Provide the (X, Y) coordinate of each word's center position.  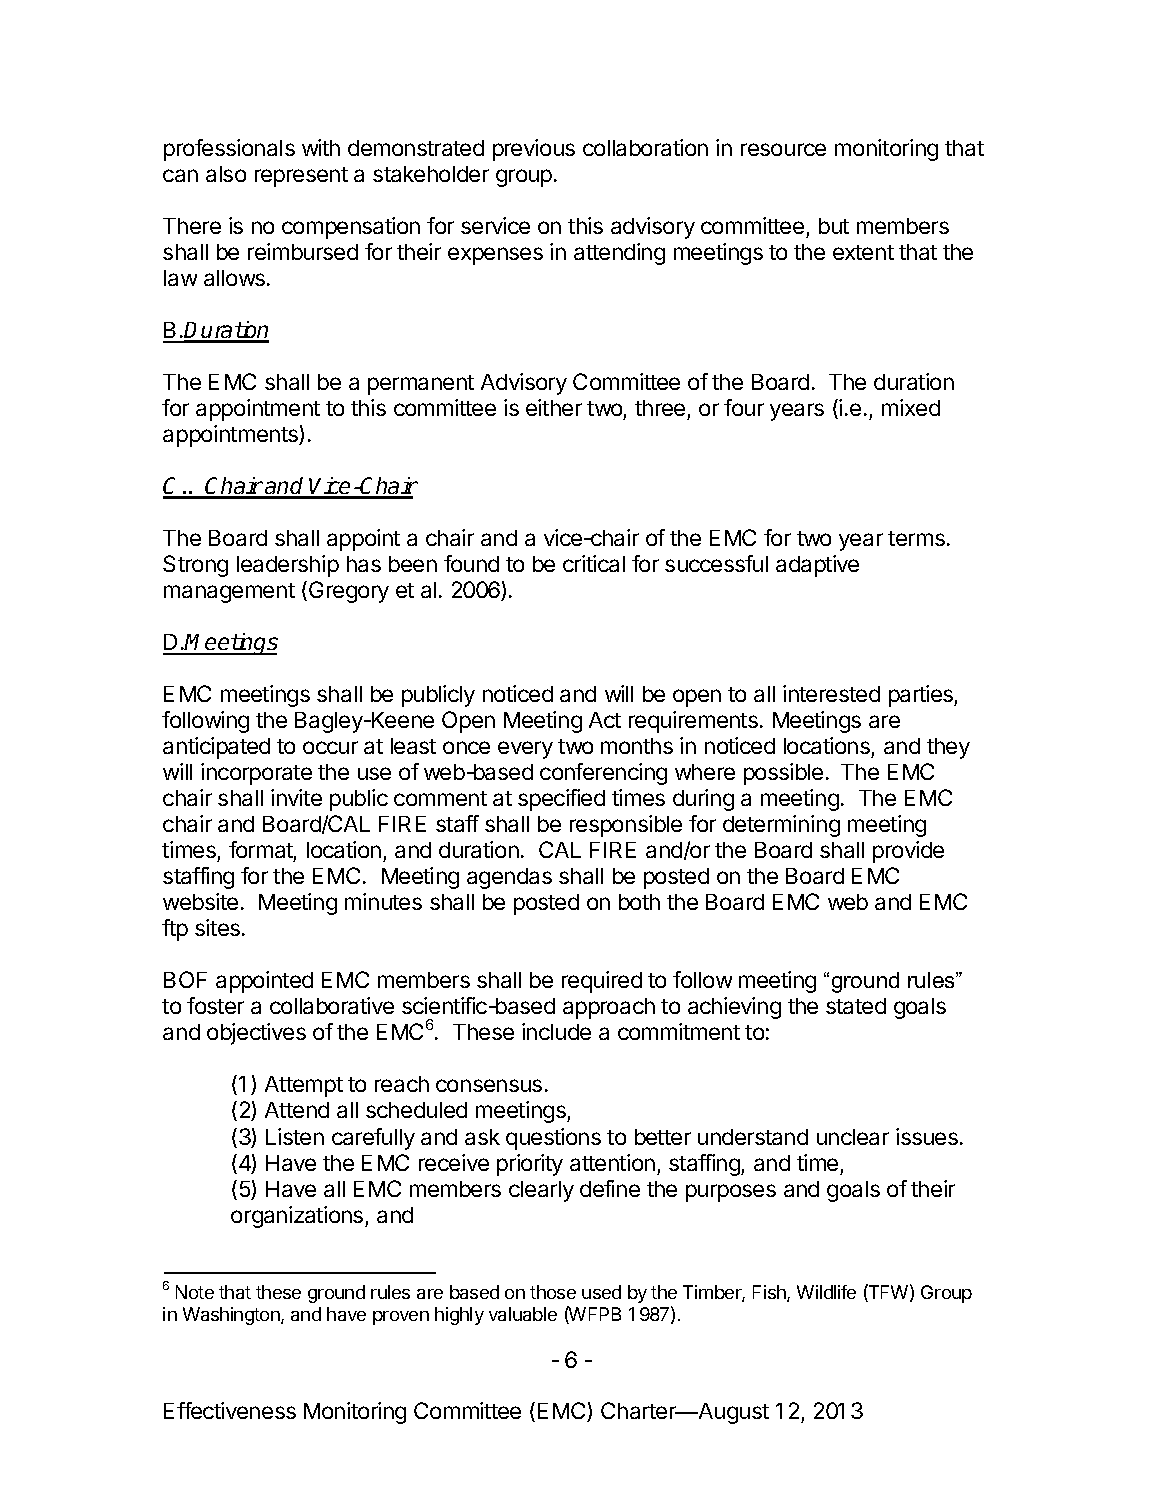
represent (301, 177)
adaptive (817, 566)
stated (856, 1006)
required (602, 982)
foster (215, 1005)
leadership (288, 566)
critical (594, 563)
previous (534, 150)
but (834, 226)
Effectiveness (230, 1410)
